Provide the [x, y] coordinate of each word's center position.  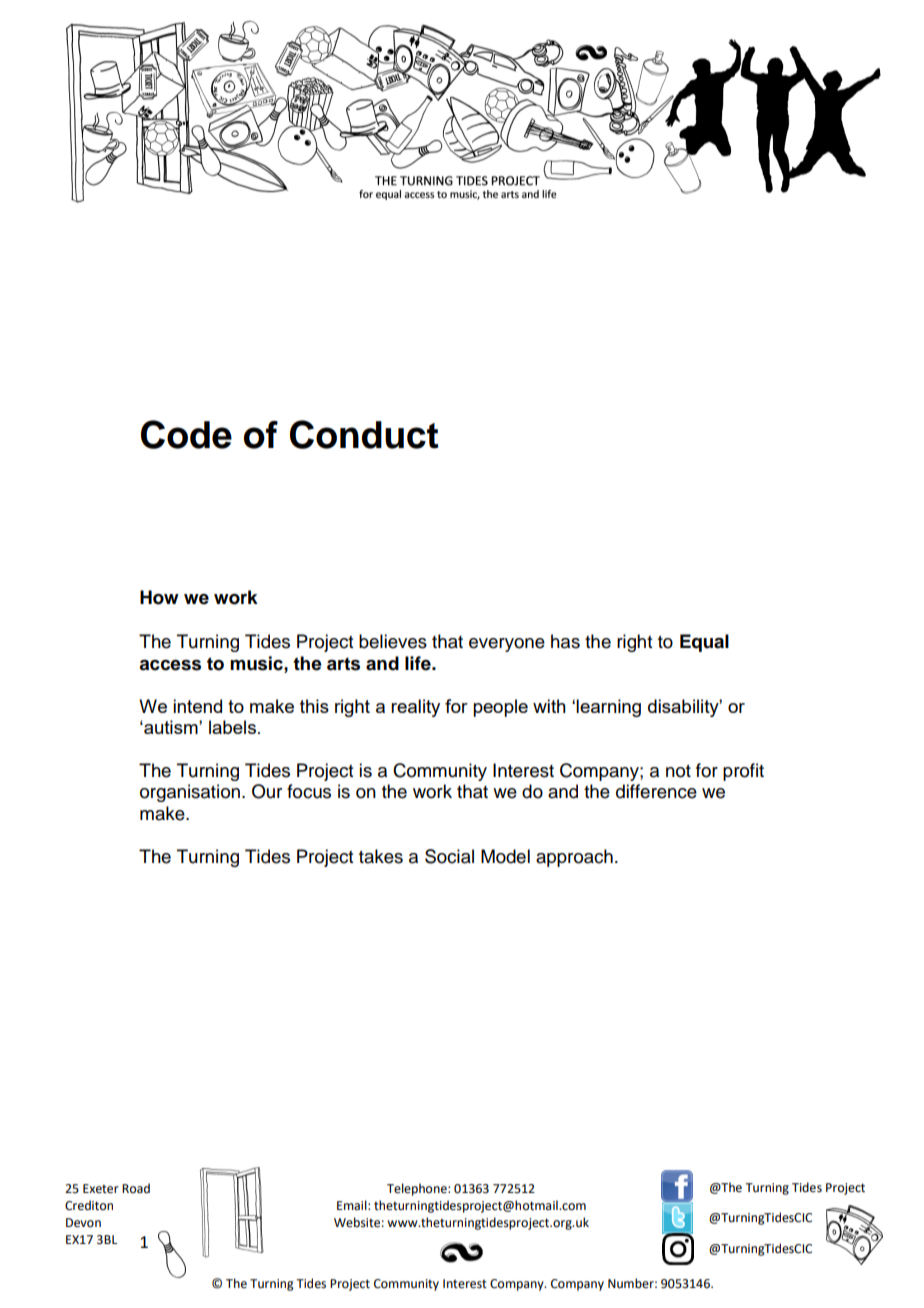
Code [186, 434]
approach [574, 858]
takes [381, 856]
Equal [704, 643]
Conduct [364, 434]
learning [608, 708]
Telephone [418, 1189]
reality [415, 708]
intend [197, 706]
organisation [190, 793]
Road [136, 1188]
